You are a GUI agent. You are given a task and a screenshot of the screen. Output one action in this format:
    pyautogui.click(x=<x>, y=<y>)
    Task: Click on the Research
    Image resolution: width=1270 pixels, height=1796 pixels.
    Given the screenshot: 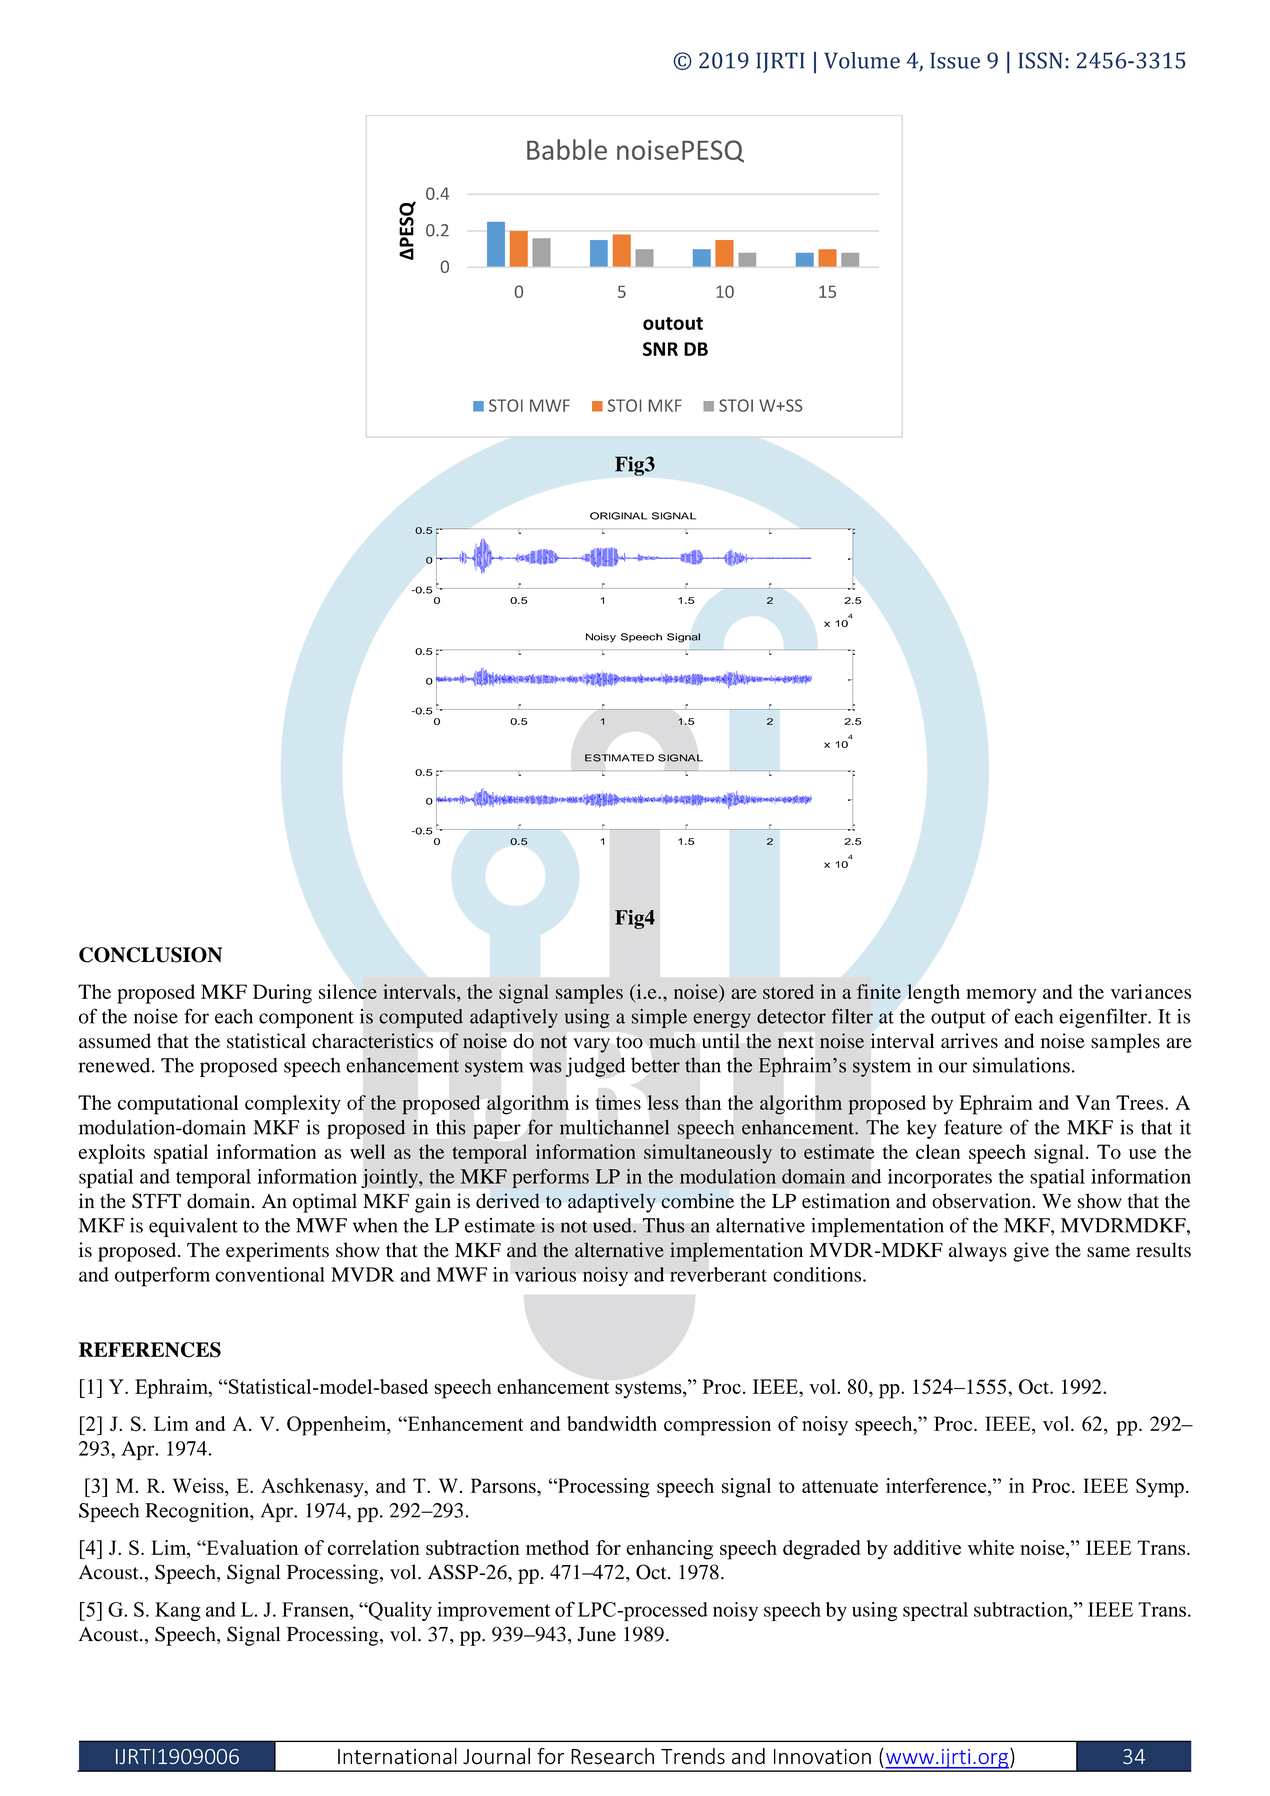 What is the action you would take?
    pyautogui.click(x=612, y=1756)
